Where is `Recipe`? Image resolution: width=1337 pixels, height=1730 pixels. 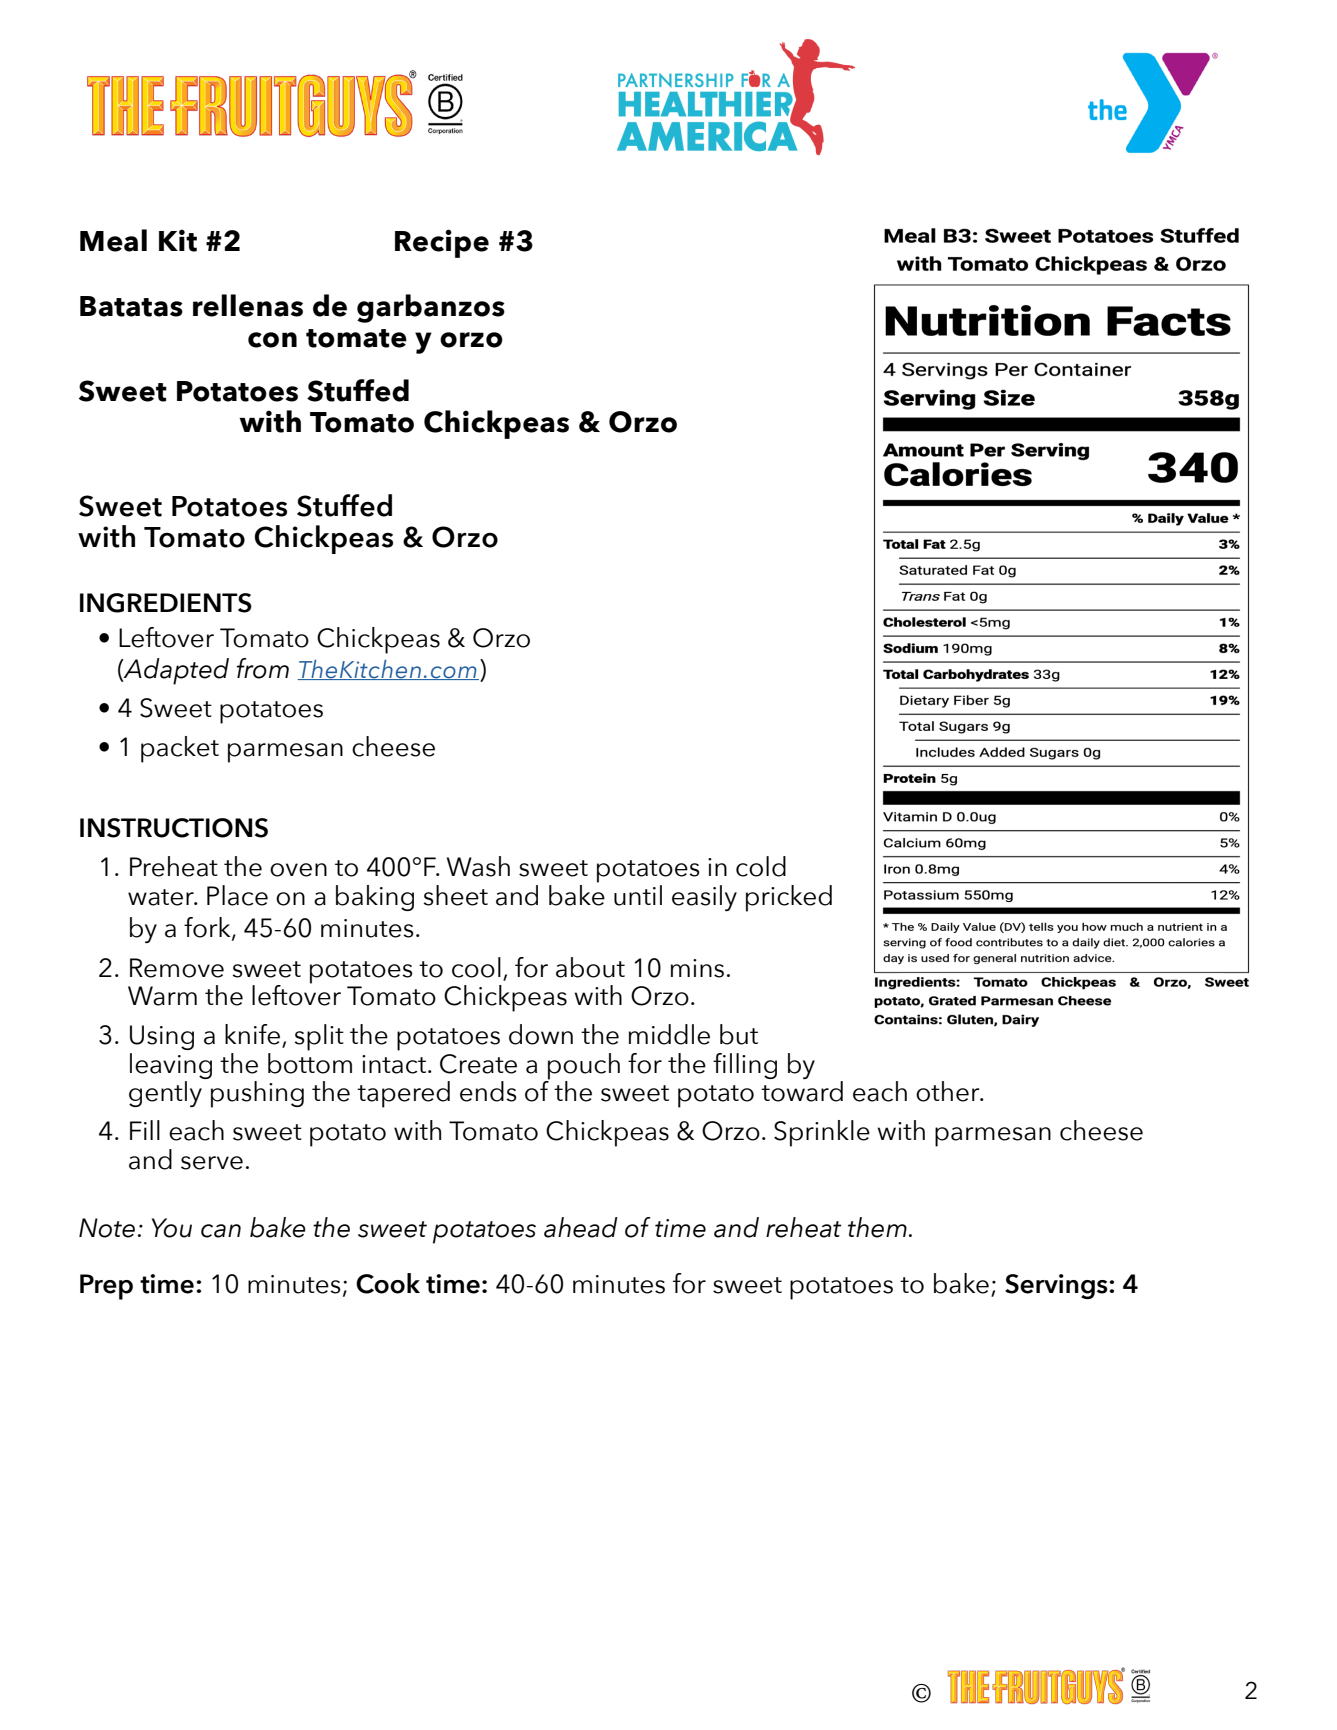 Recipe is located at coordinates (442, 243).
